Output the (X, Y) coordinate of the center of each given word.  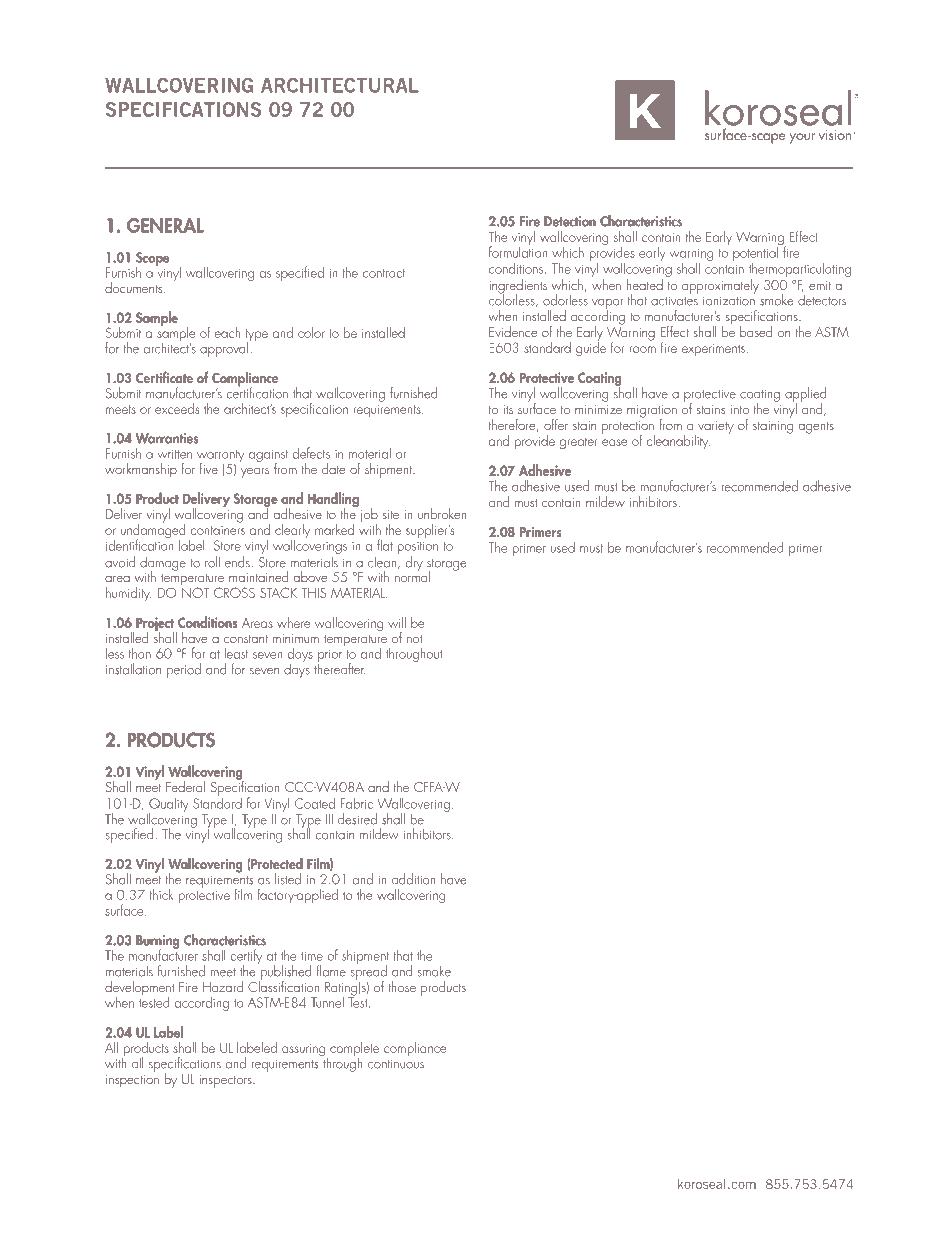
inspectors (226, 1081)
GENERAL (165, 225)
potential (756, 254)
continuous (396, 1064)
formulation (518, 251)
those (402, 986)
